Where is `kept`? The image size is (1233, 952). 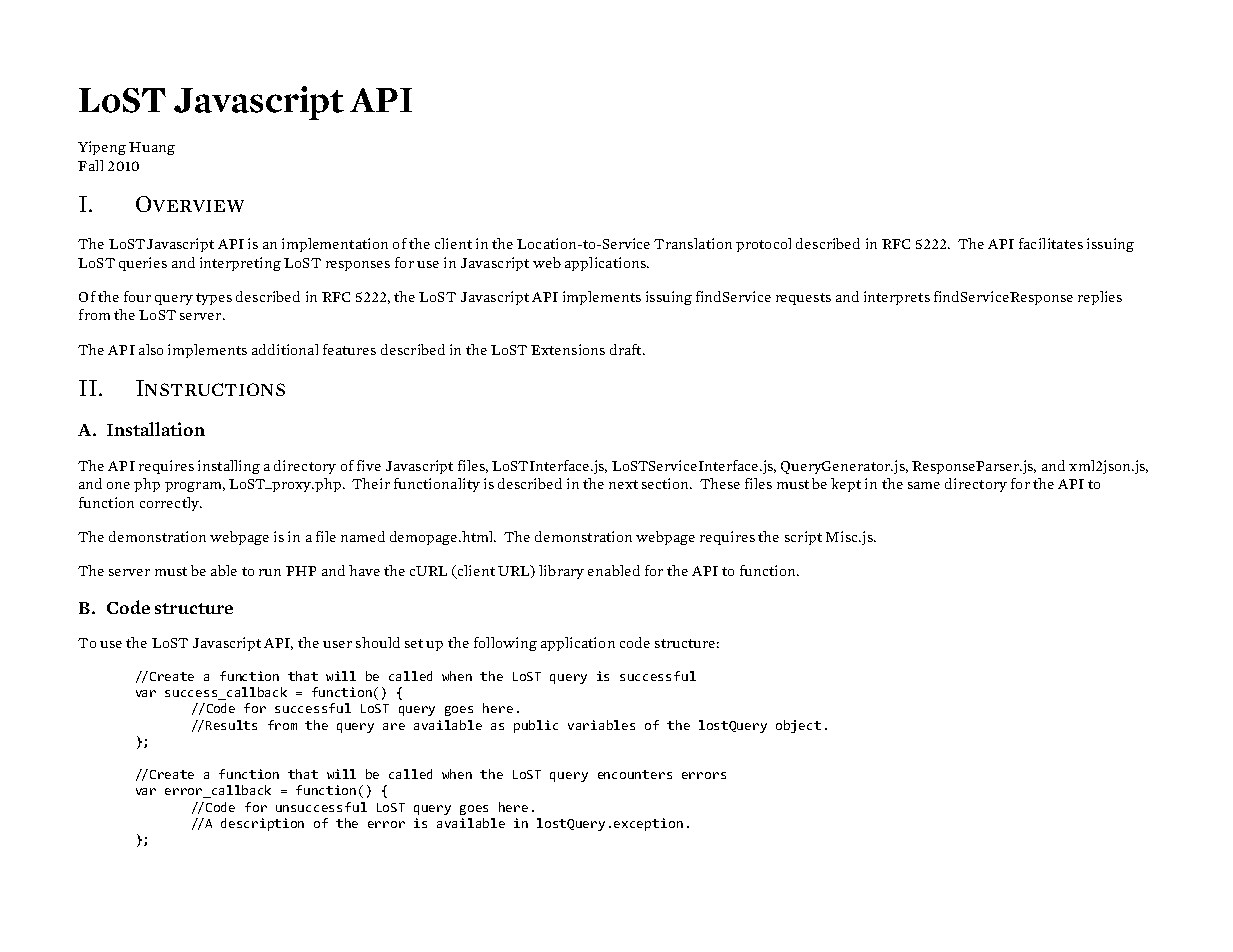
kept is located at coordinates (846, 485).
